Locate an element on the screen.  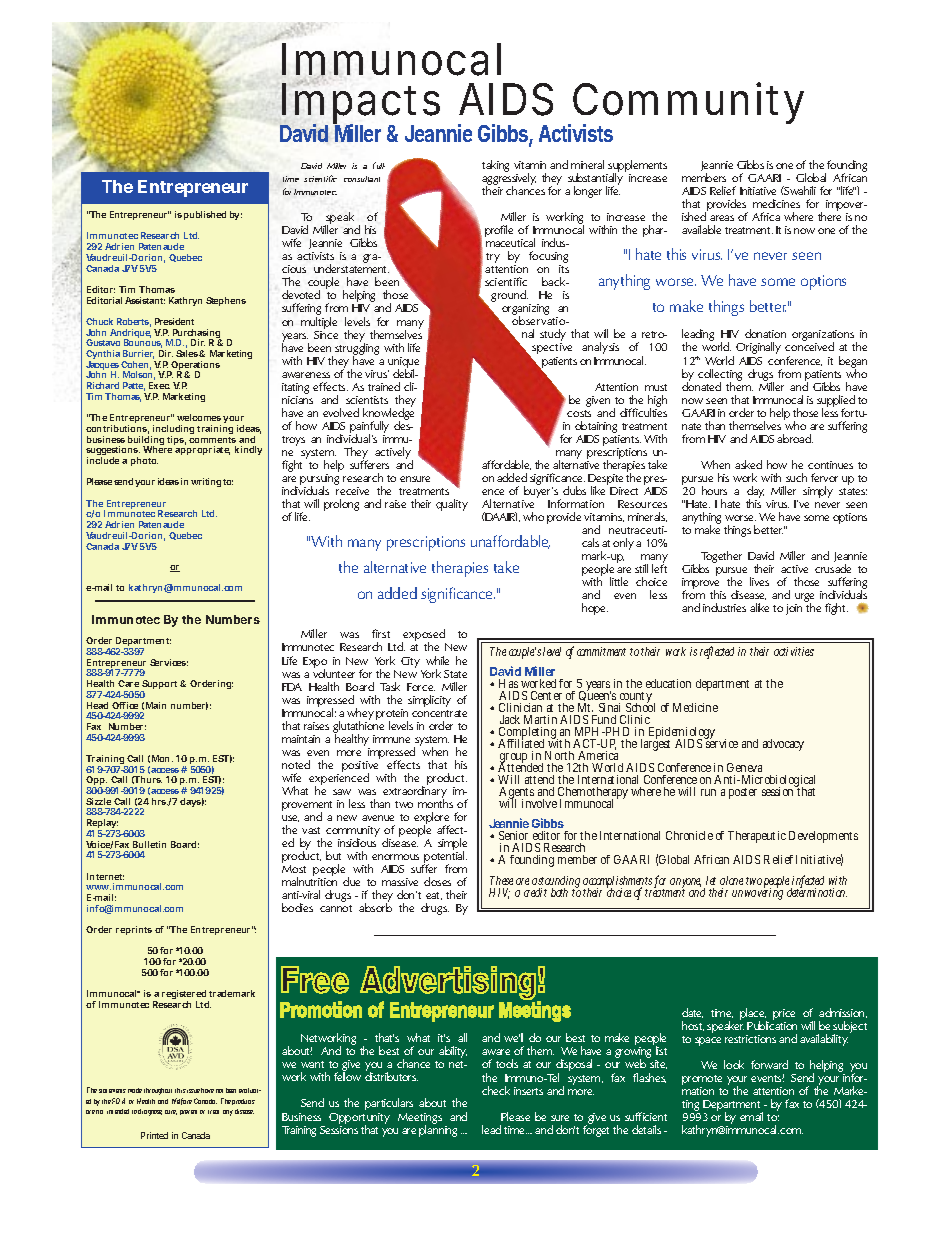
taking is located at coordinates (495, 166).
